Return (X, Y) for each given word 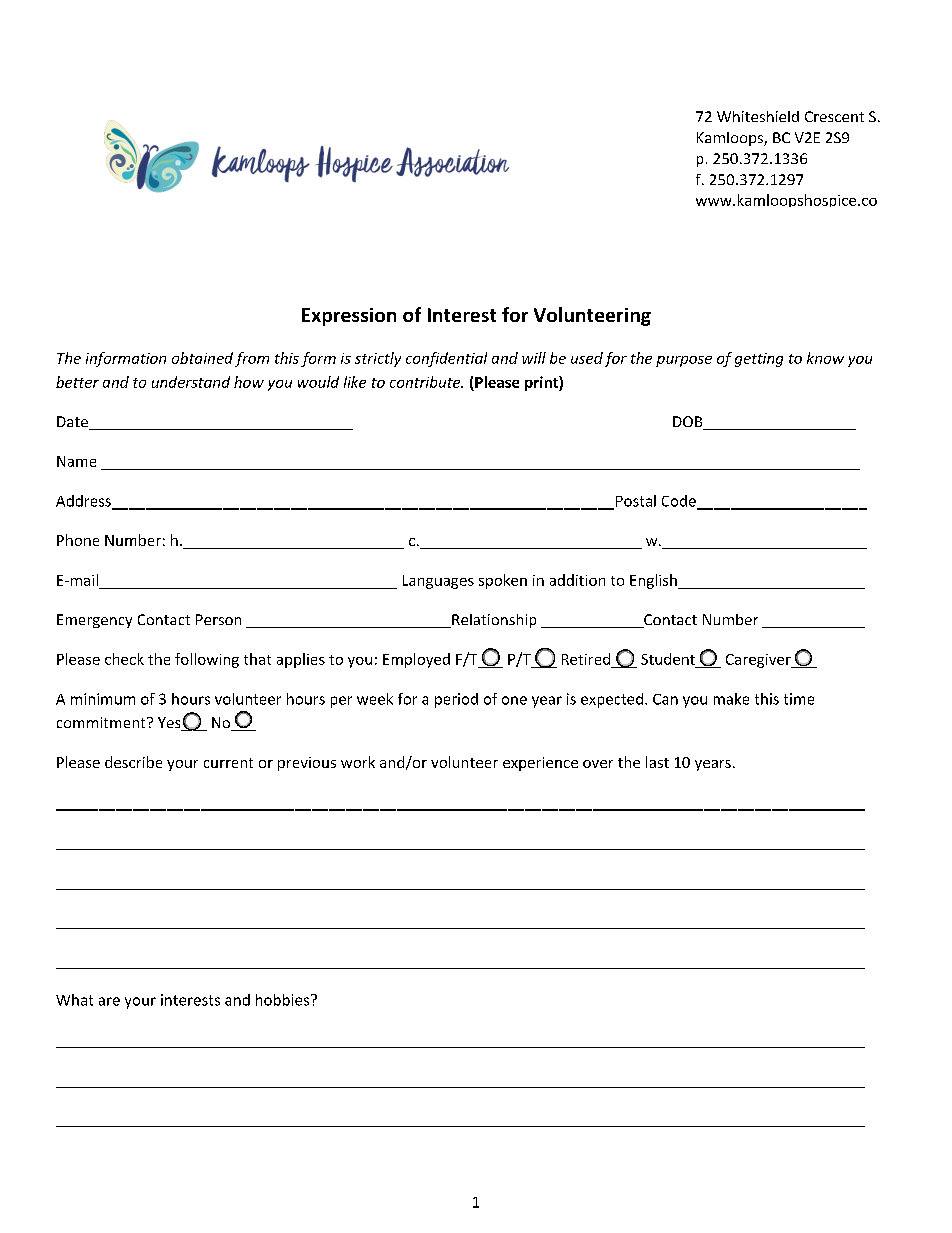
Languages (438, 582)
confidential (446, 359)
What (74, 1000)
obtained (202, 358)
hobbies (282, 1000)
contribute (426, 382)
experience (540, 764)
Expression (349, 317)
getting (759, 360)
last (657, 762)
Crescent (834, 116)
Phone (78, 540)
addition (577, 580)
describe (133, 762)
